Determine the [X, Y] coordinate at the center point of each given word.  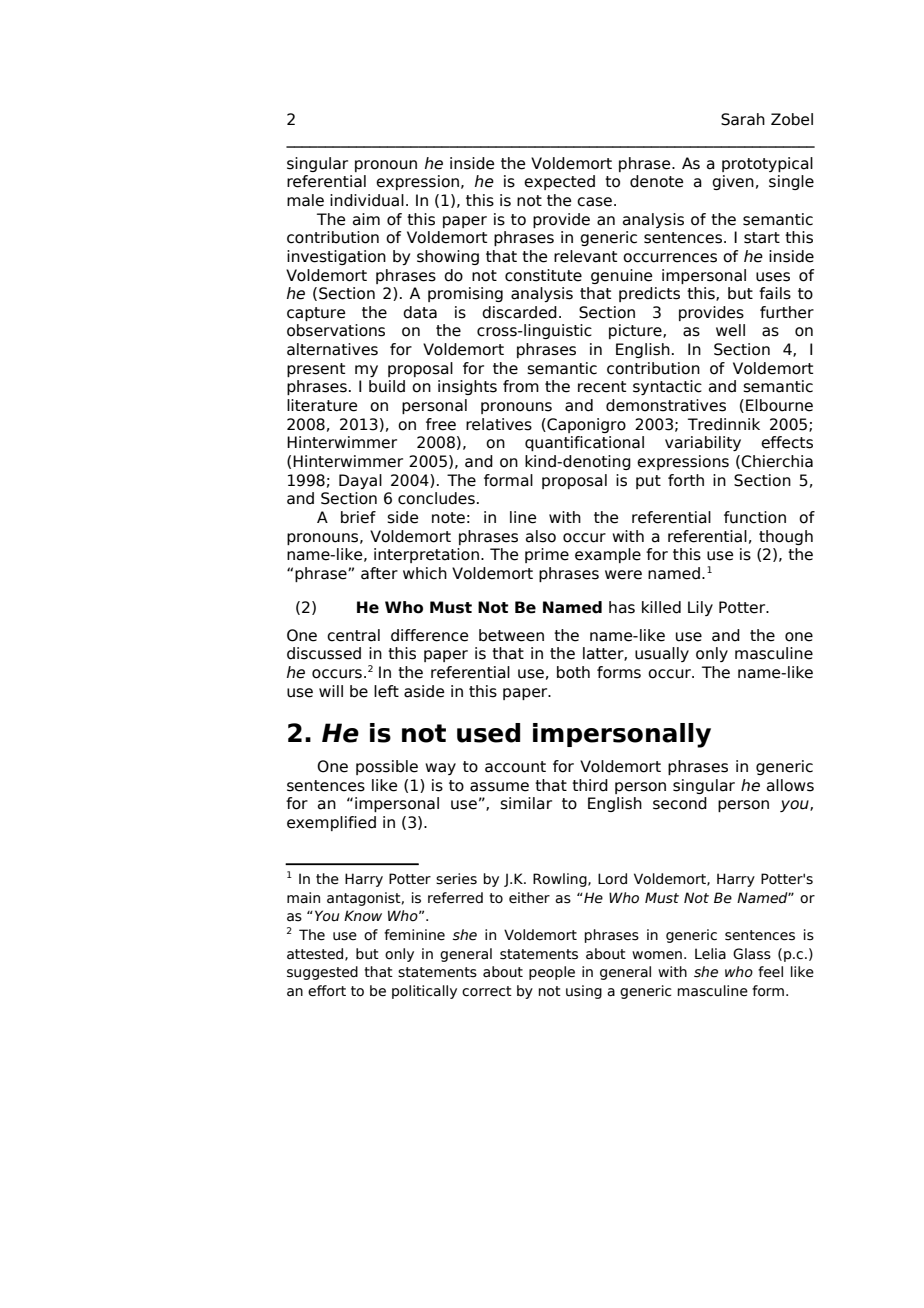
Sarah [743, 119]
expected [559, 182]
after [379, 573]
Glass [752, 954]
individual [367, 200]
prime [547, 555]
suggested [322, 973]
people [552, 973]
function [755, 517]
